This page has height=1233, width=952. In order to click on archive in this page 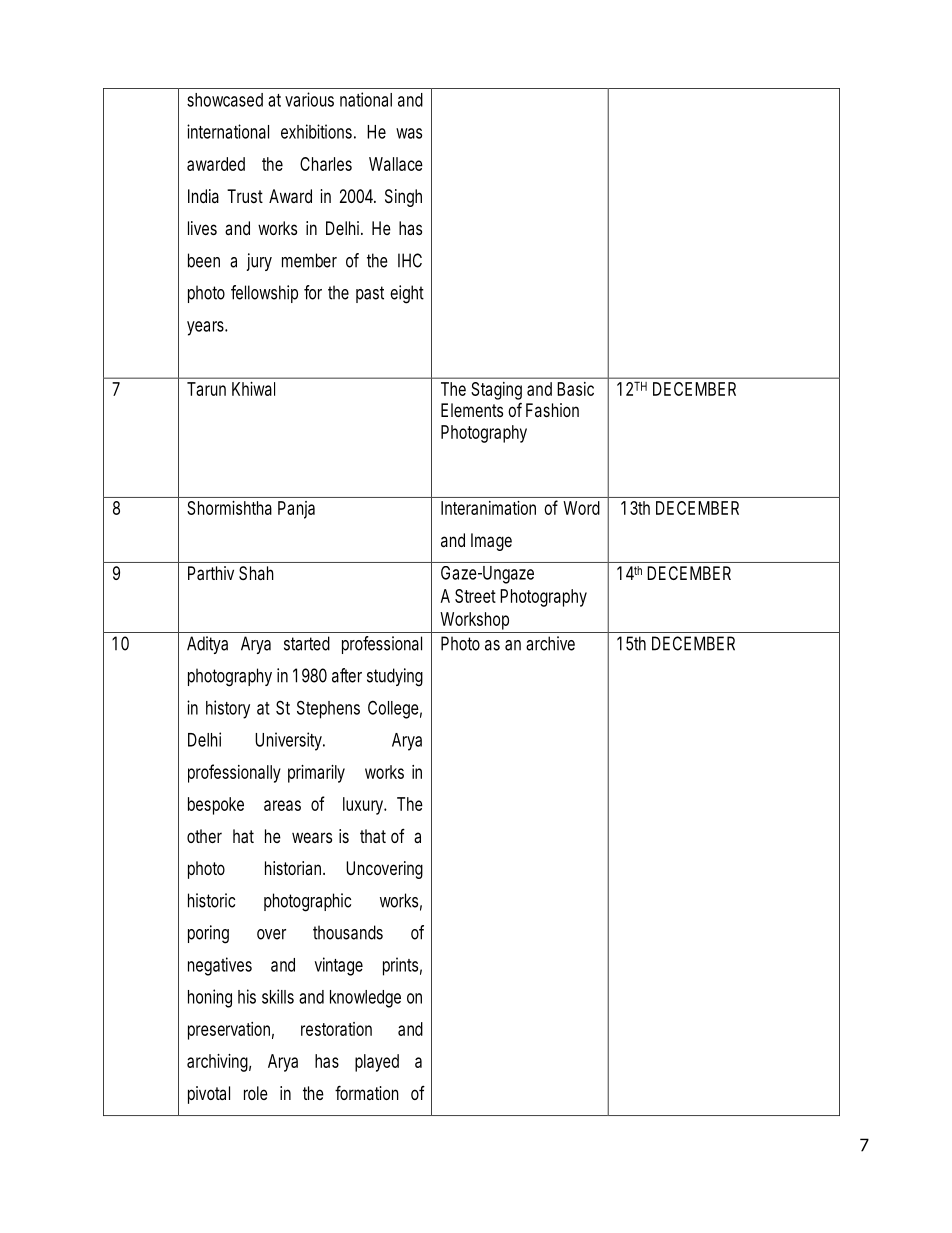, I will do `click(550, 643)`.
